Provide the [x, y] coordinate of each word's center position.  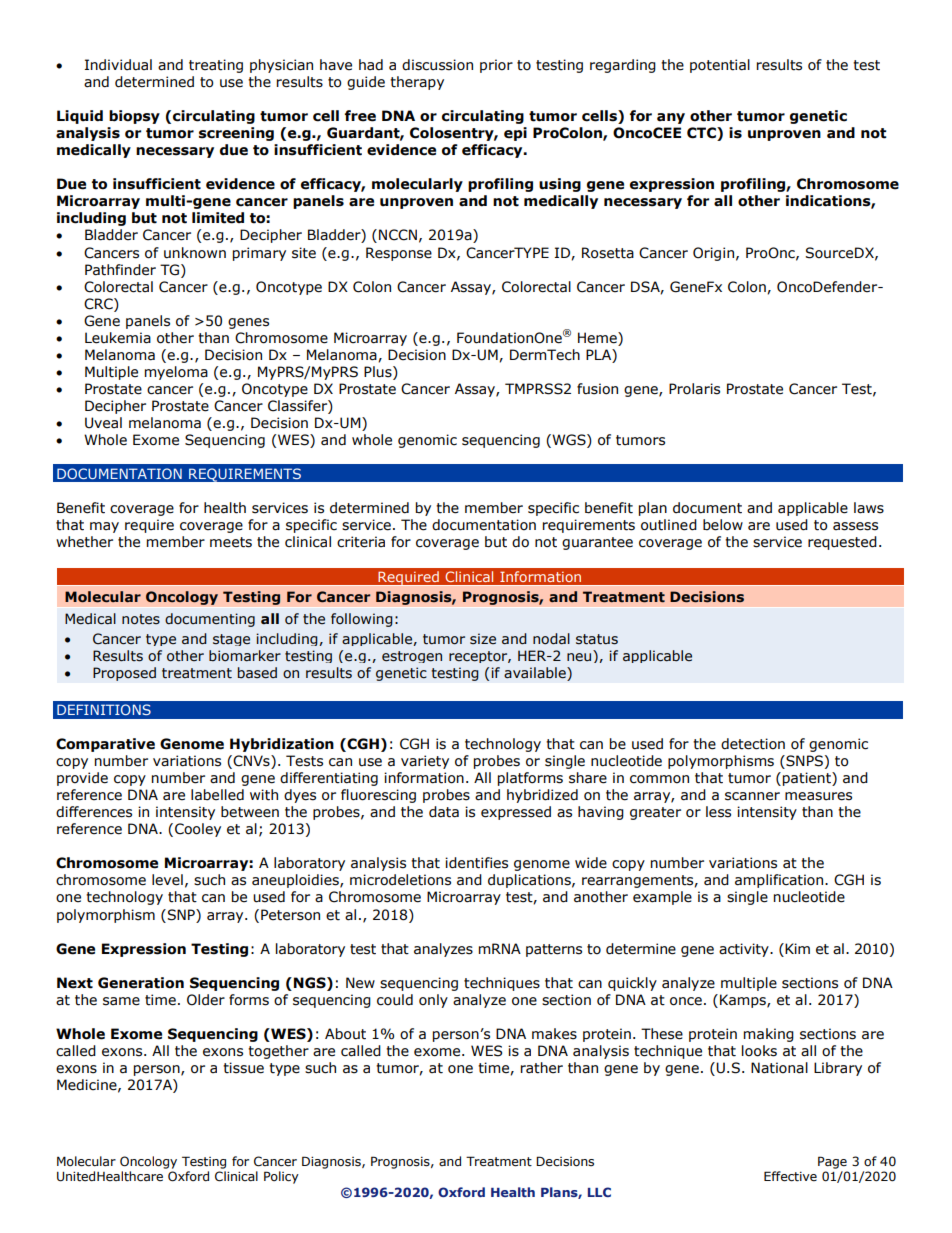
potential [720, 66]
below [723, 525]
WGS [569, 441]
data [444, 812]
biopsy [134, 117]
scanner [752, 796]
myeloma [176, 373]
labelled [217, 795]
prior [496, 66]
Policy [281, 1177]
